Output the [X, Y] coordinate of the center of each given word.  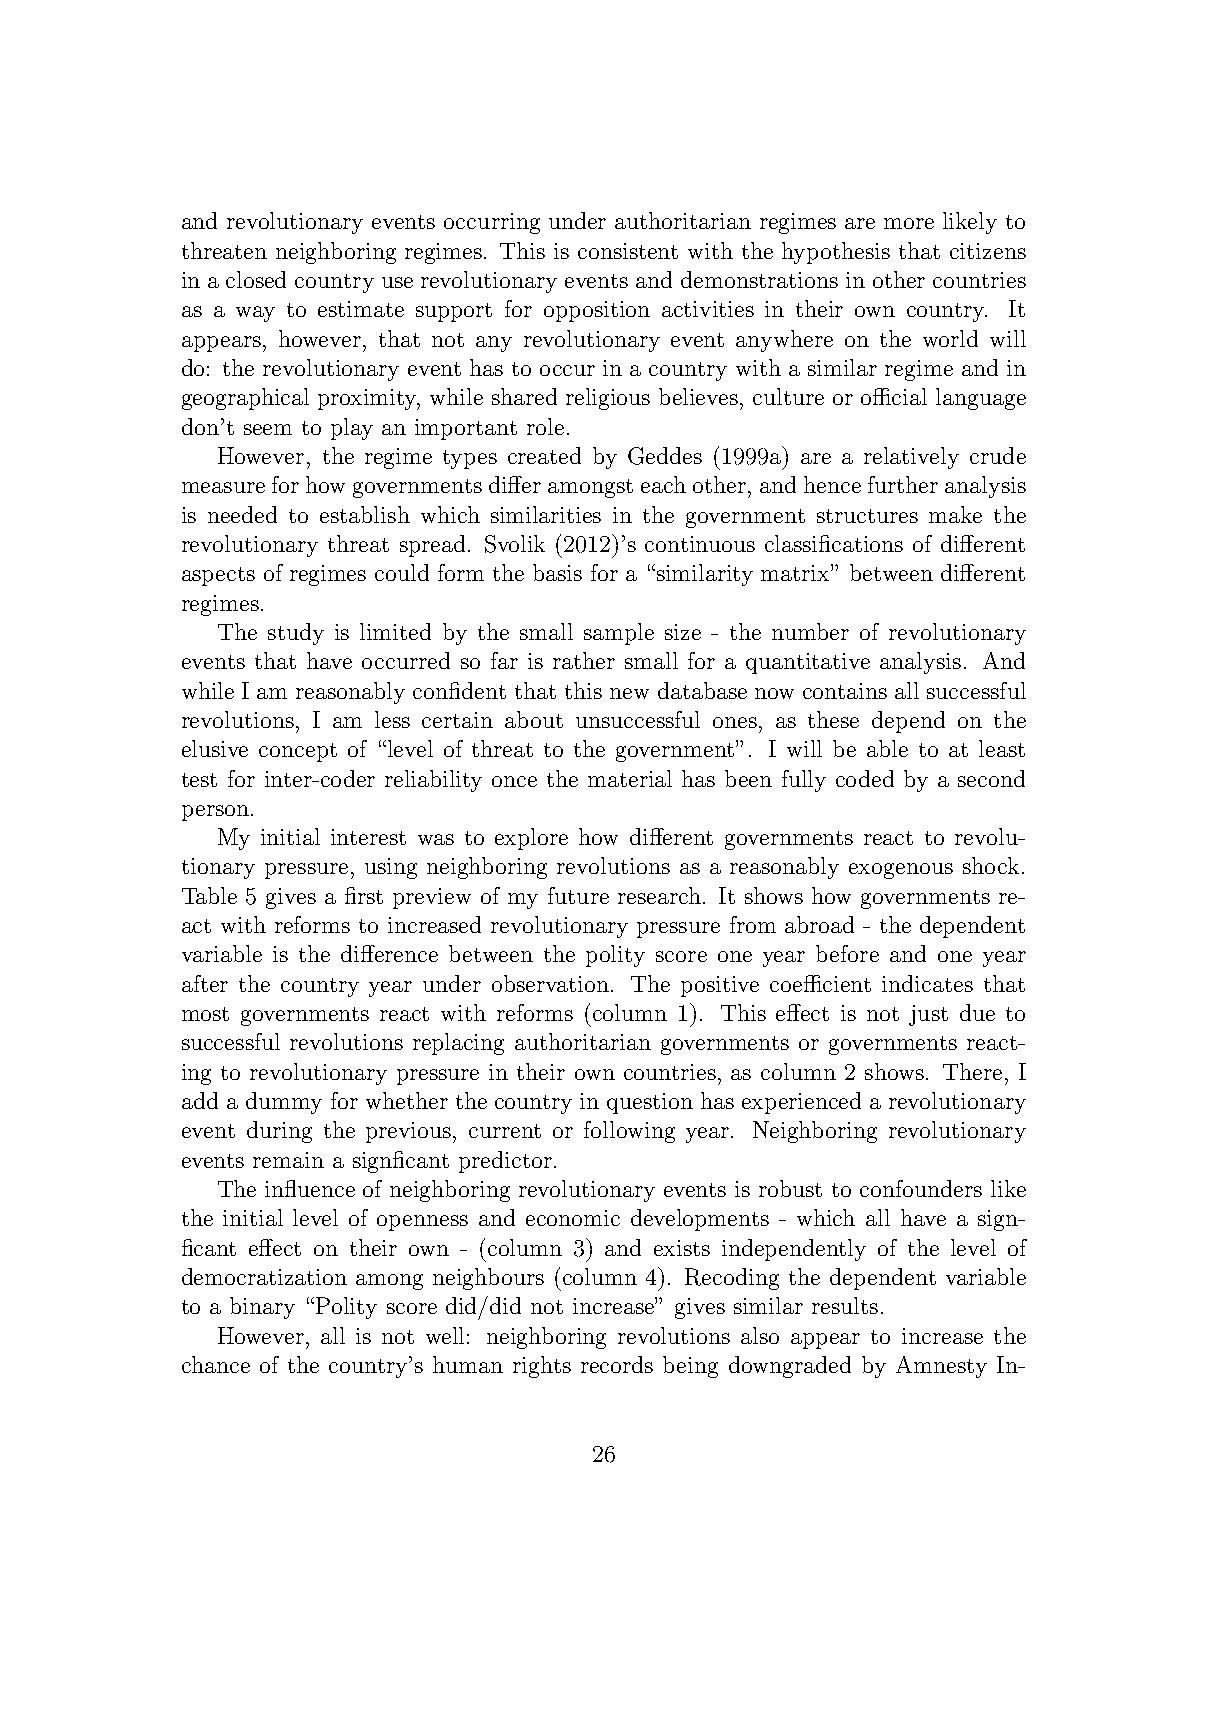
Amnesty [941, 1367]
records [617, 1364]
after [205, 983]
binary [262, 1308]
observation [550, 983]
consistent [628, 251]
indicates [927, 983]
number [810, 631]
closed [256, 279]
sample [619, 634]
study [296, 634]
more [909, 223]
